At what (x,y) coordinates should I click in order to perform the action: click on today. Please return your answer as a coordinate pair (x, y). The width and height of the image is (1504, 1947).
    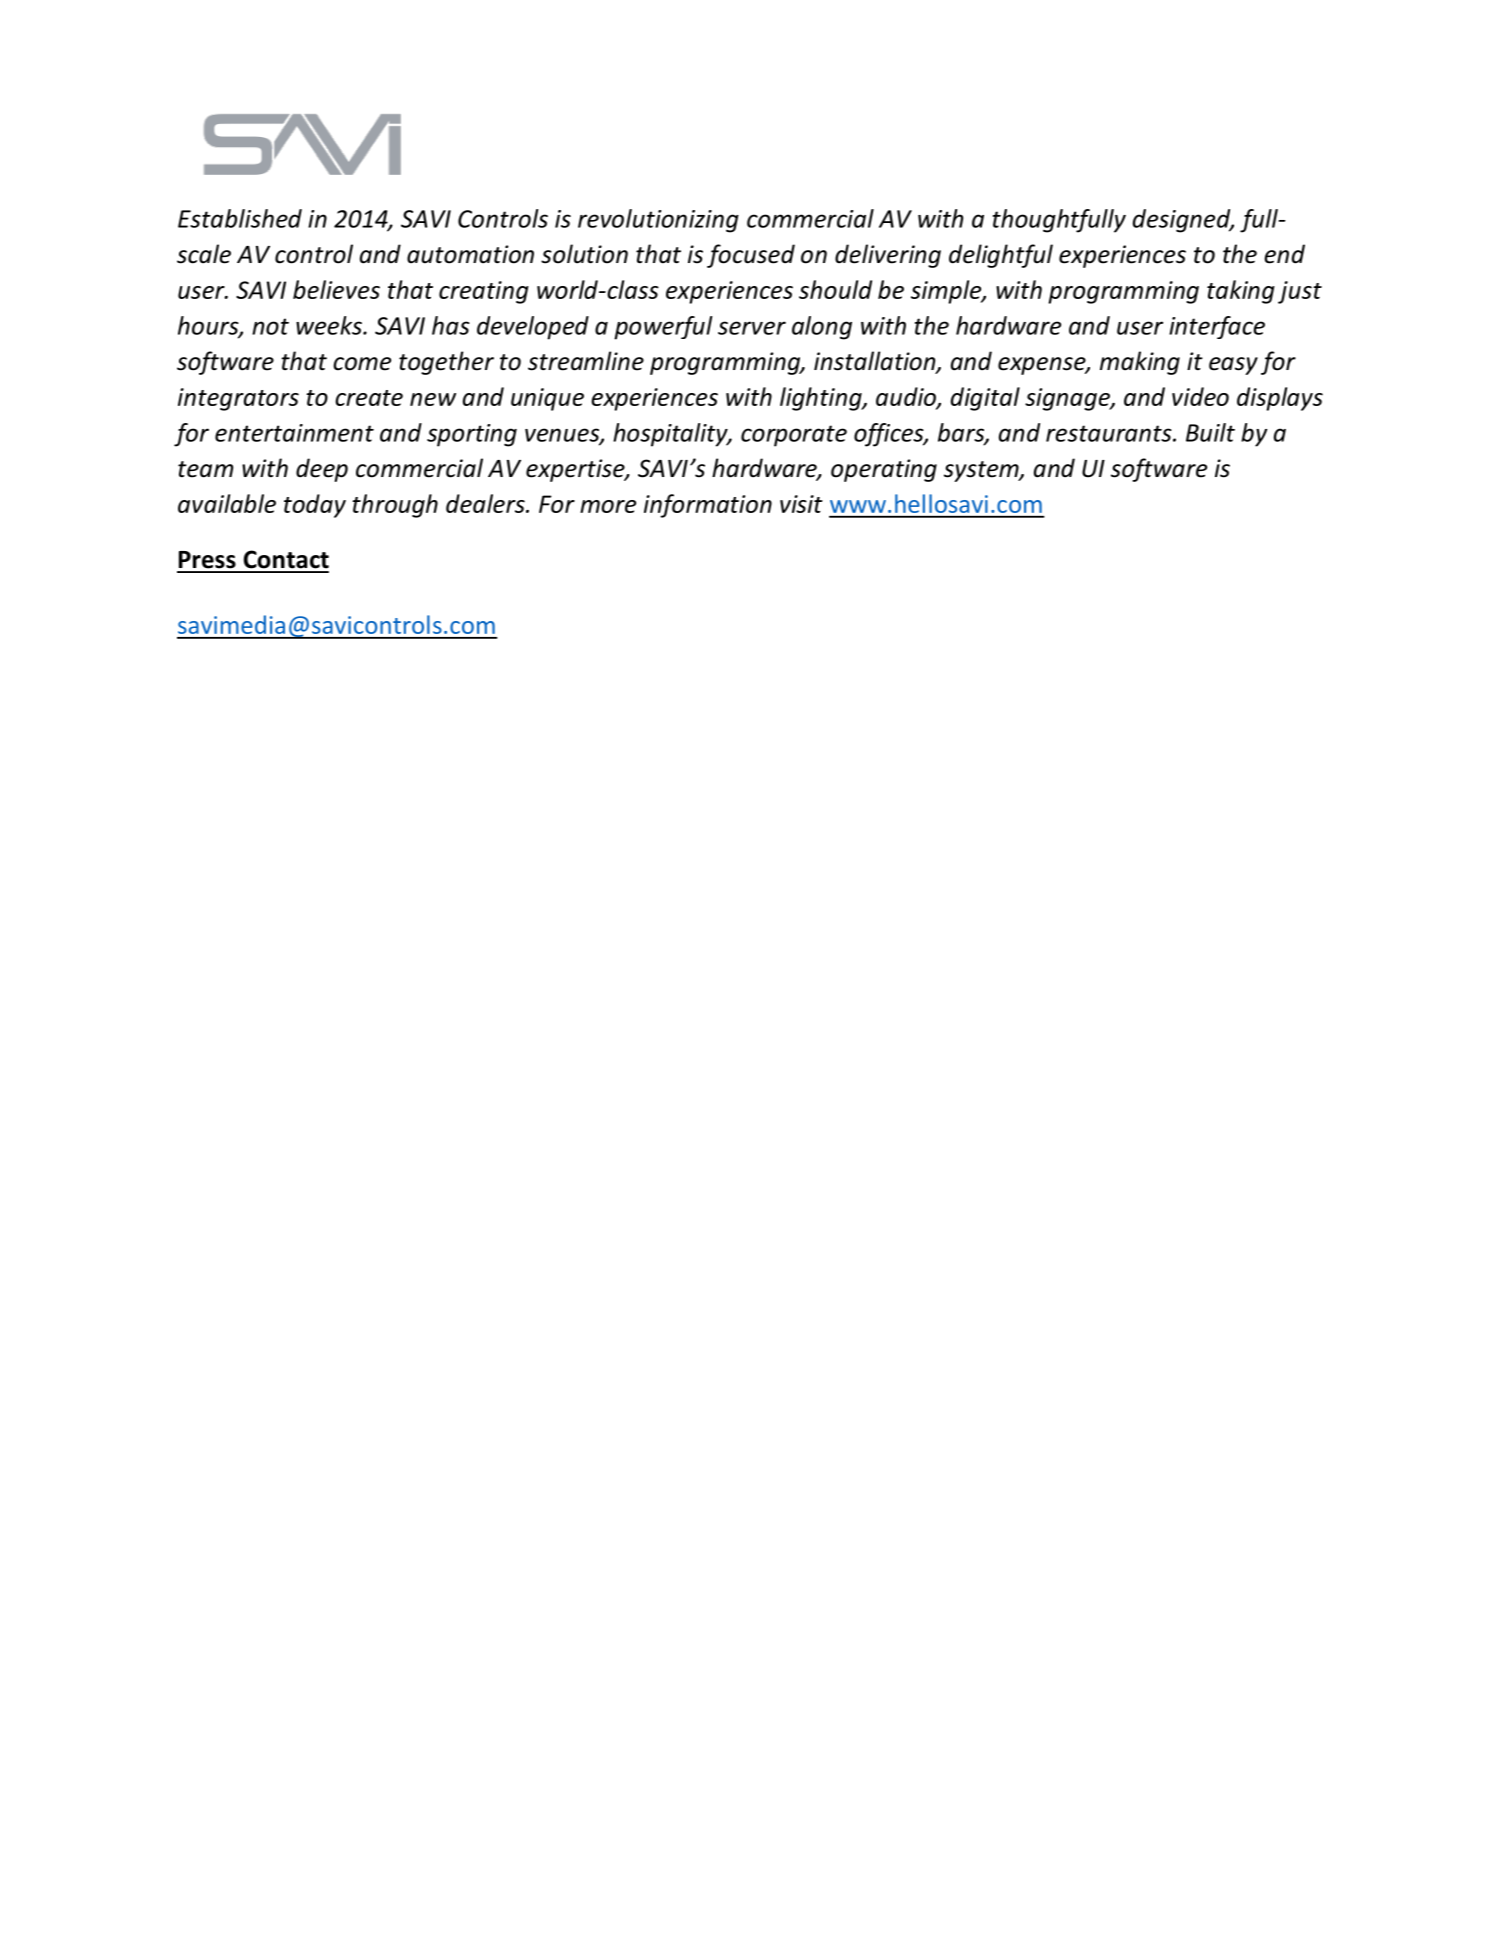
    Looking at the image, I should click on (315, 506).
